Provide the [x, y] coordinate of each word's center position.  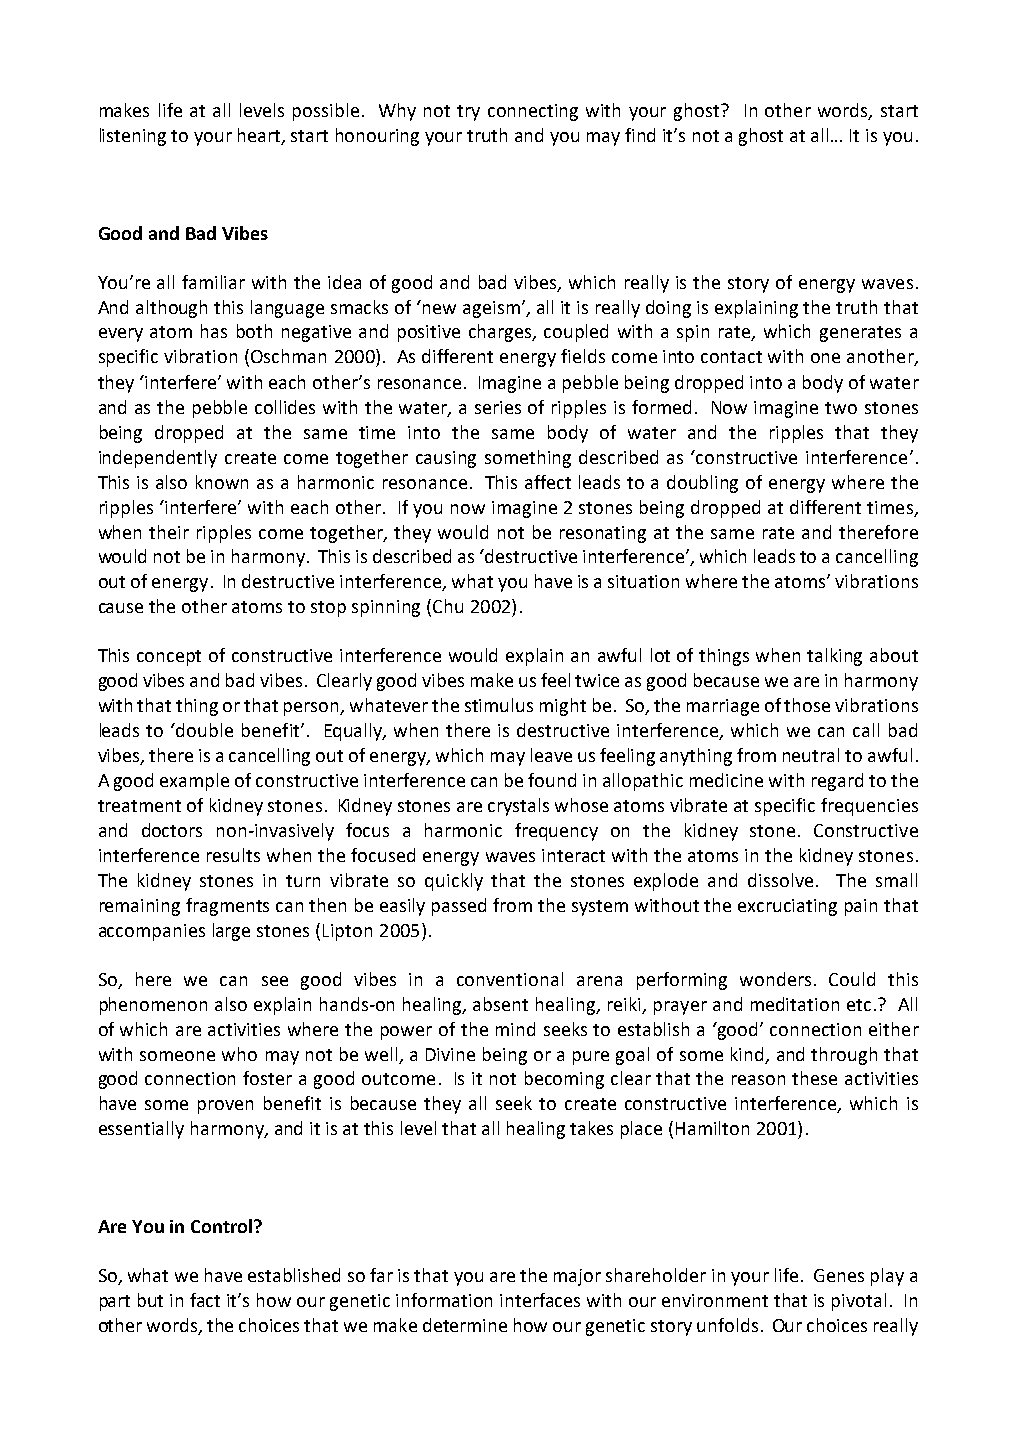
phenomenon [153, 1006]
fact [205, 1300]
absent [500, 1004]
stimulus [499, 705]
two [841, 408]
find [640, 135]
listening [133, 137]
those [807, 705]
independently [158, 459]
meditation [795, 1004]
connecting [533, 112]
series [498, 407]
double [204, 730]
